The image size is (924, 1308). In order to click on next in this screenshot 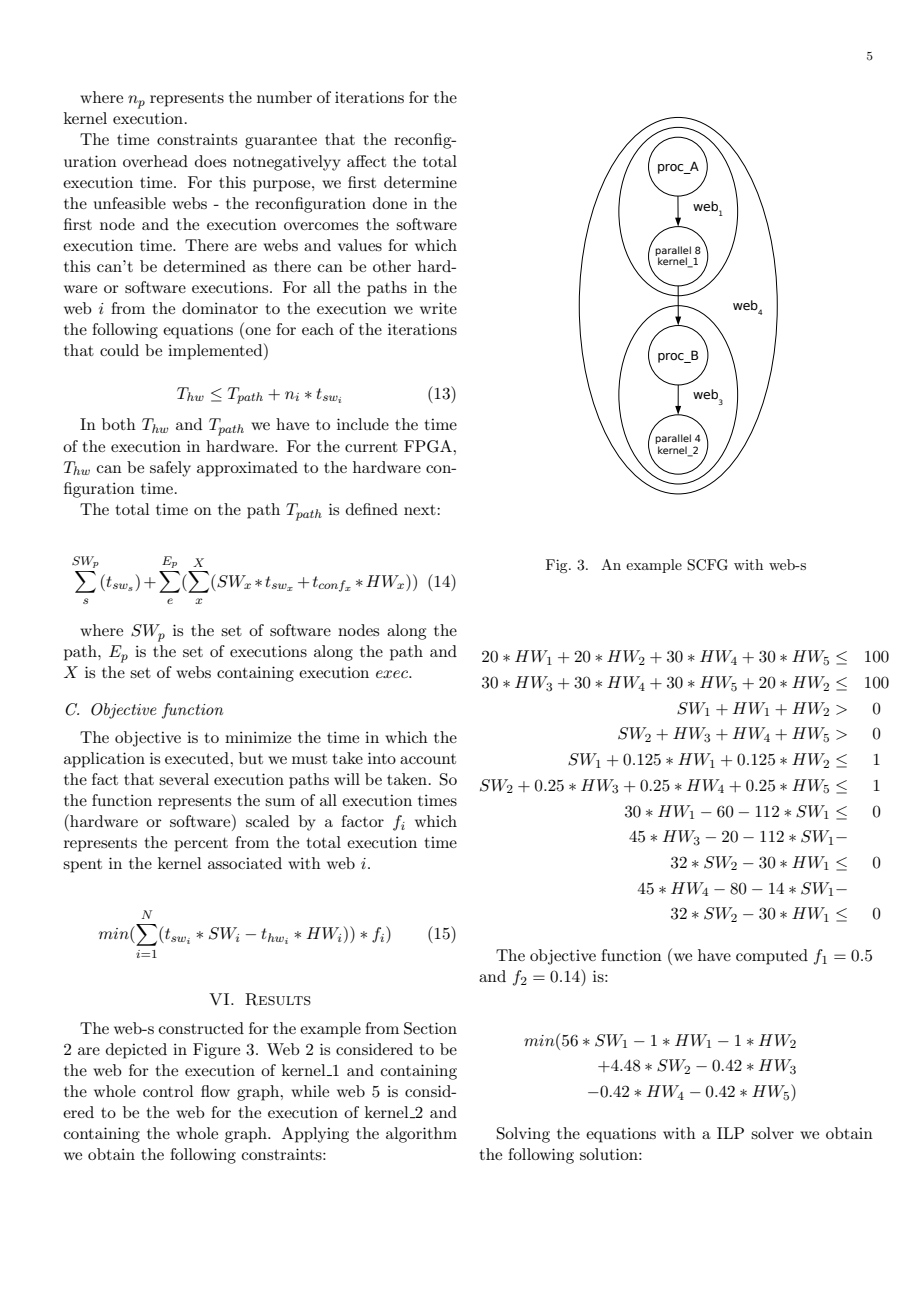, I will do `click(421, 510)`.
